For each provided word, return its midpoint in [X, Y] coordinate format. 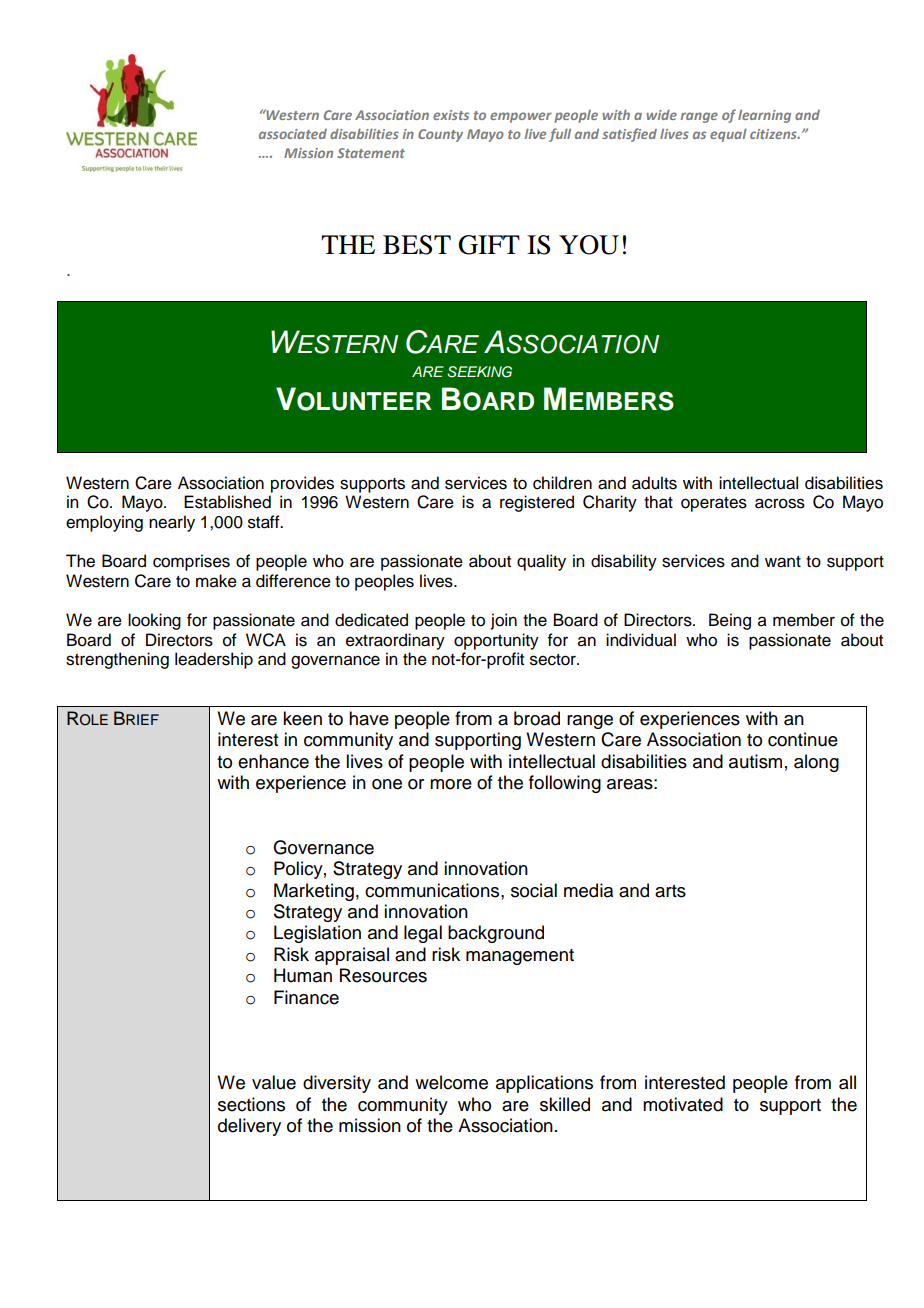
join [504, 621]
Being [730, 621]
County [440, 135]
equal [728, 135]
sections [251, 1104]
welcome [451, 1082]
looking [154, 621]
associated [293, 134]
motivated [683, 1104]
